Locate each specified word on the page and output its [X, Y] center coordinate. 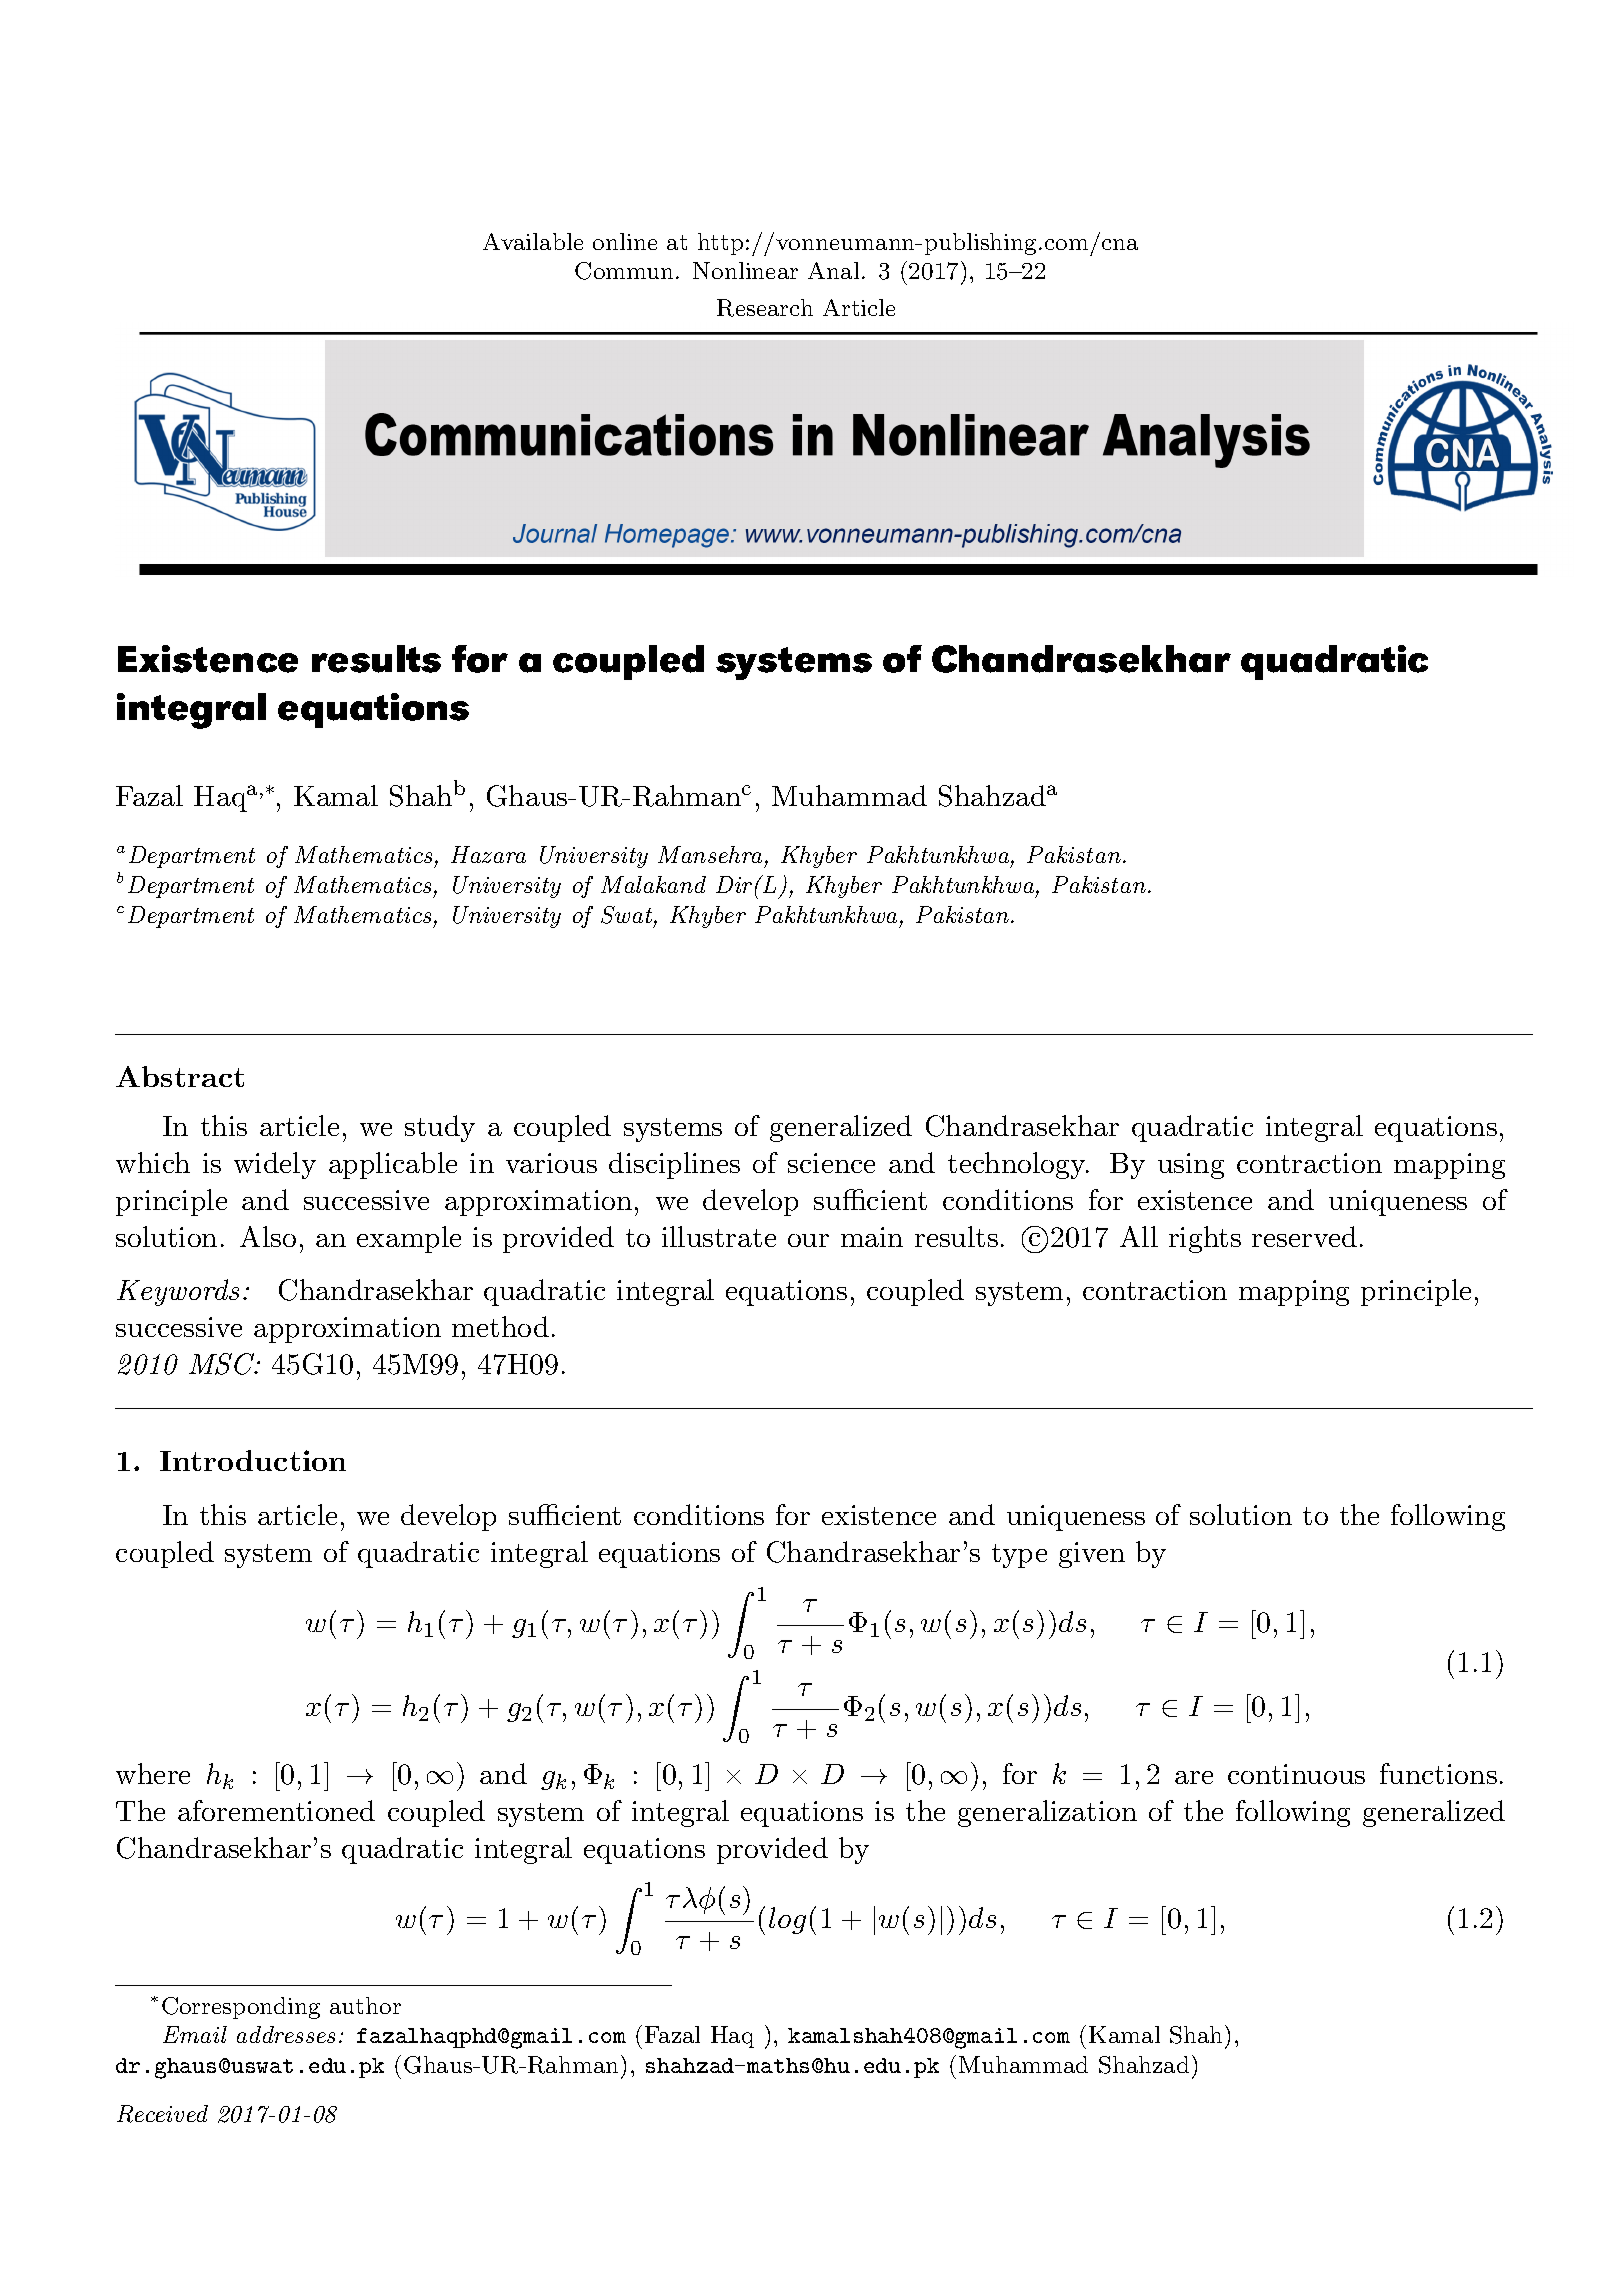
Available [533, 241]
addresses [286, 2034]
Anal [833, 270]
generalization [1047, 1813]
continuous [1296, 1774]
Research [765, 308]
